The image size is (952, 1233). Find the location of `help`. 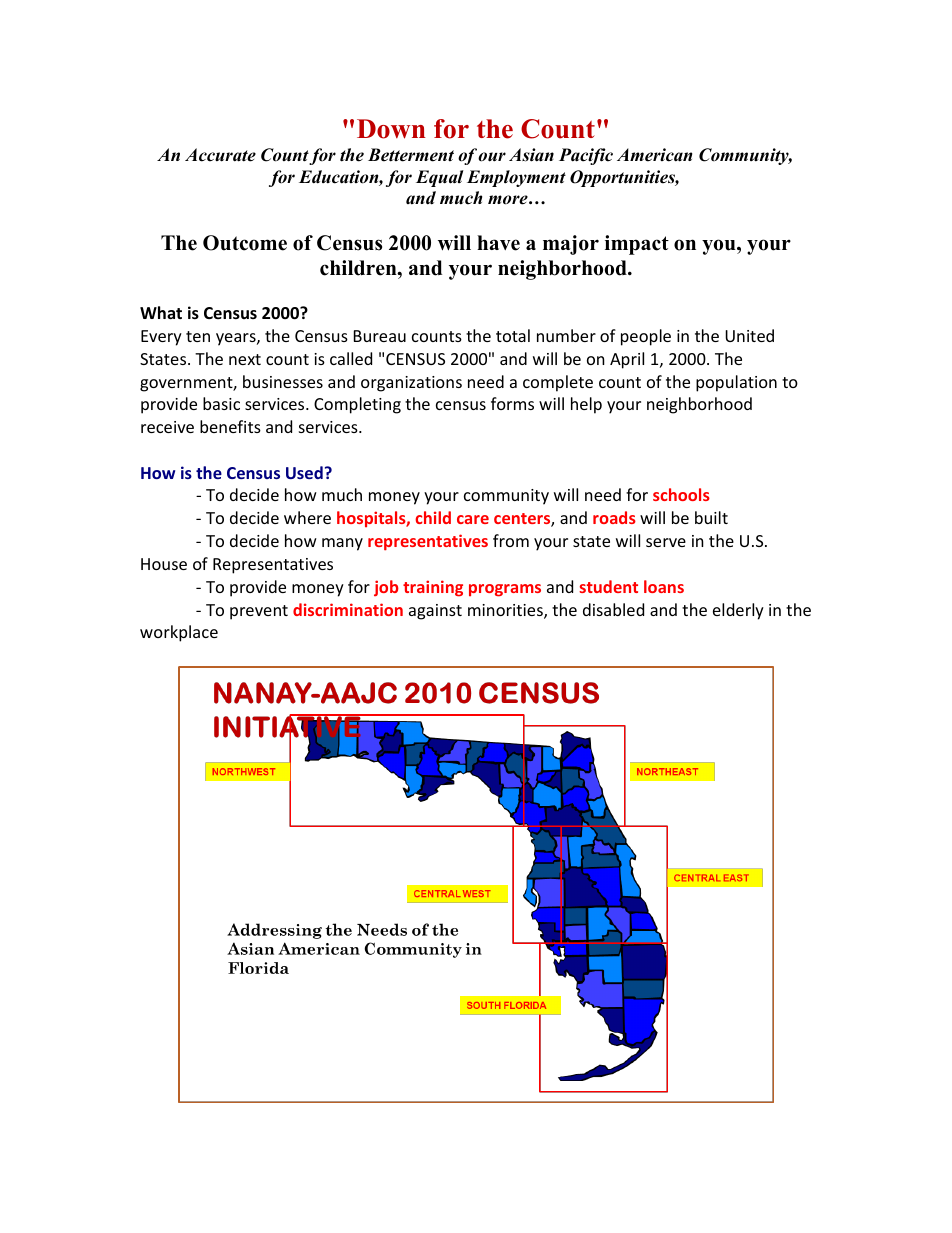

help is located at coordinates (586, 405).
